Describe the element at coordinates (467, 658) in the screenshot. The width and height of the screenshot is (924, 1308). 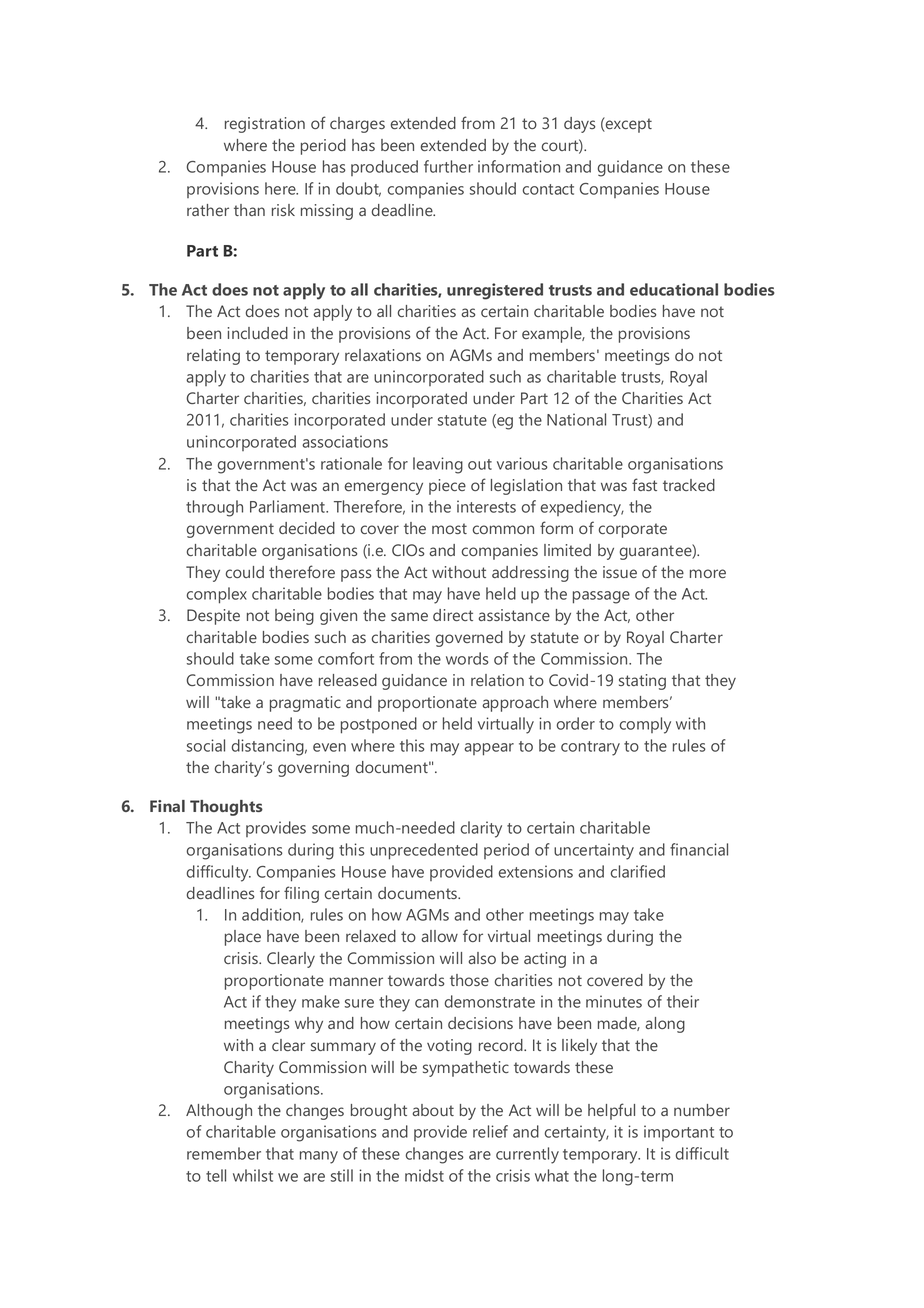
I see `words` at that location.
